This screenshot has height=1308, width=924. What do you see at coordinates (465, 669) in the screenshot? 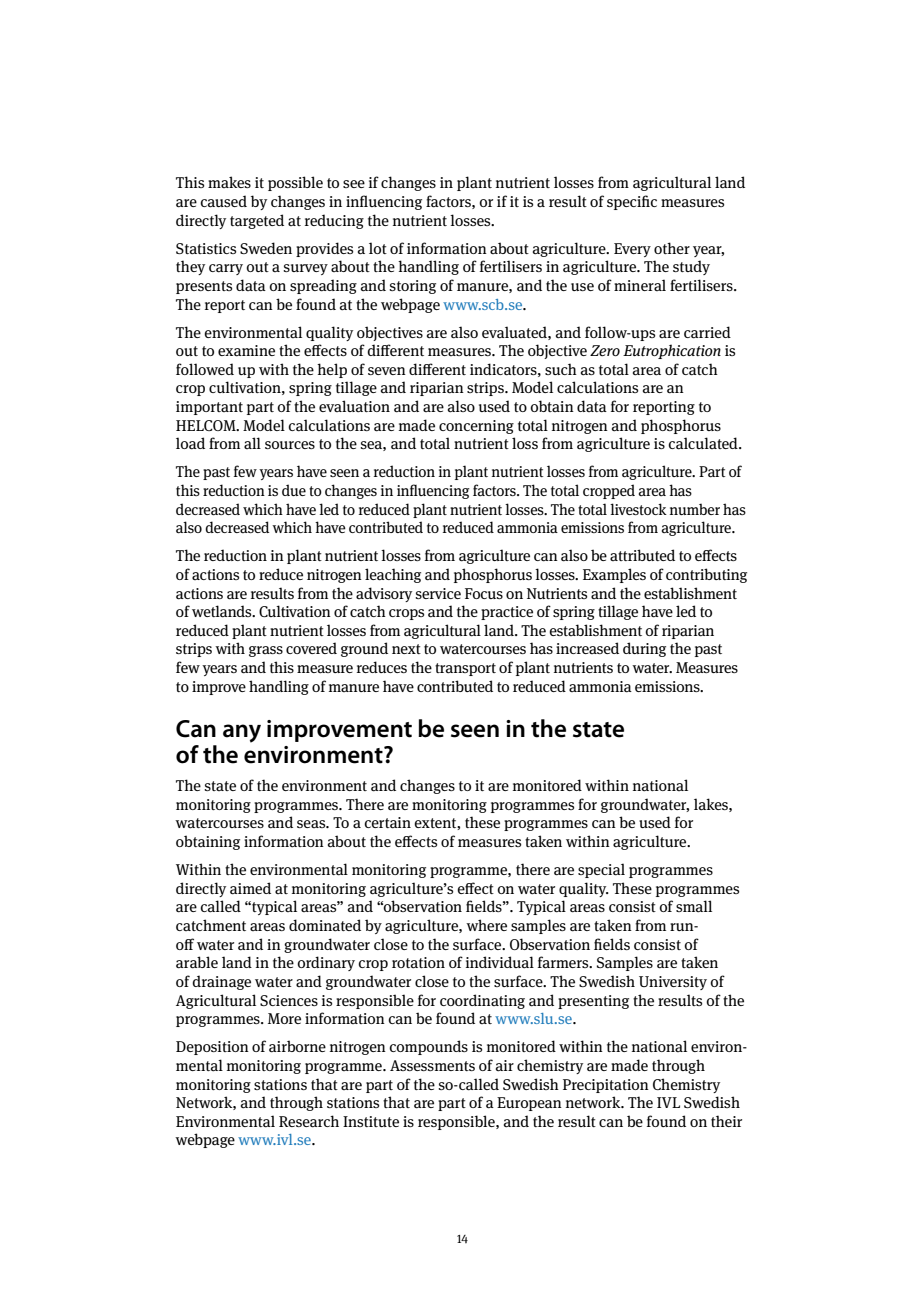
I see `transport` at bounding box center [465, 669].
